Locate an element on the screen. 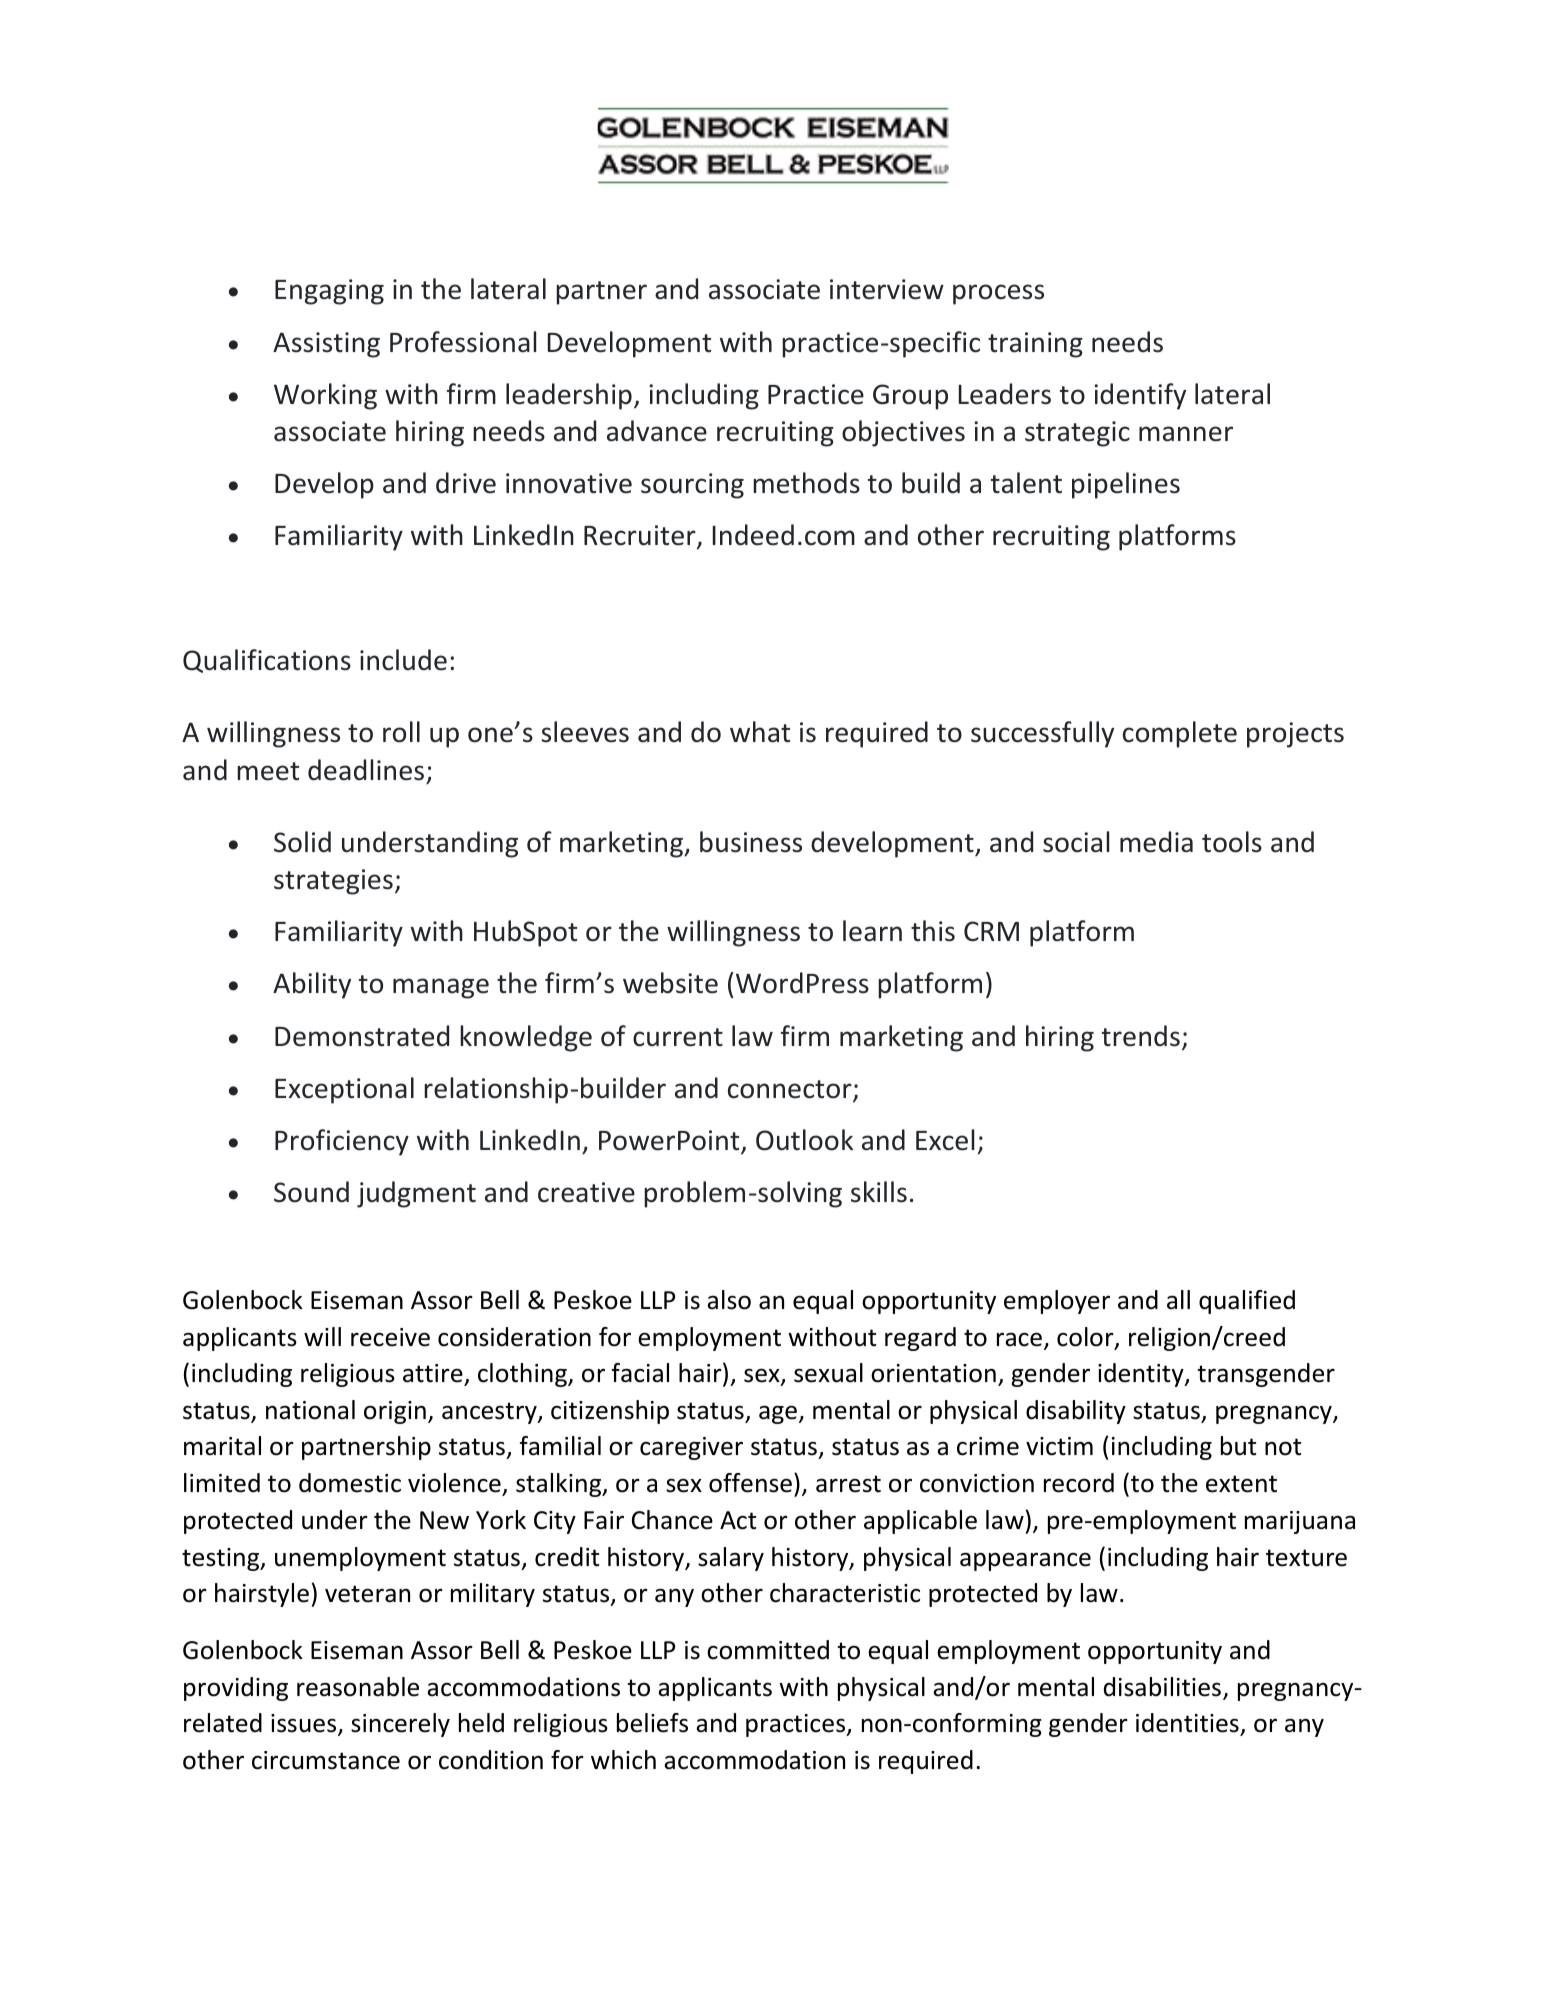  current is located at coordinates (678, 1037).
